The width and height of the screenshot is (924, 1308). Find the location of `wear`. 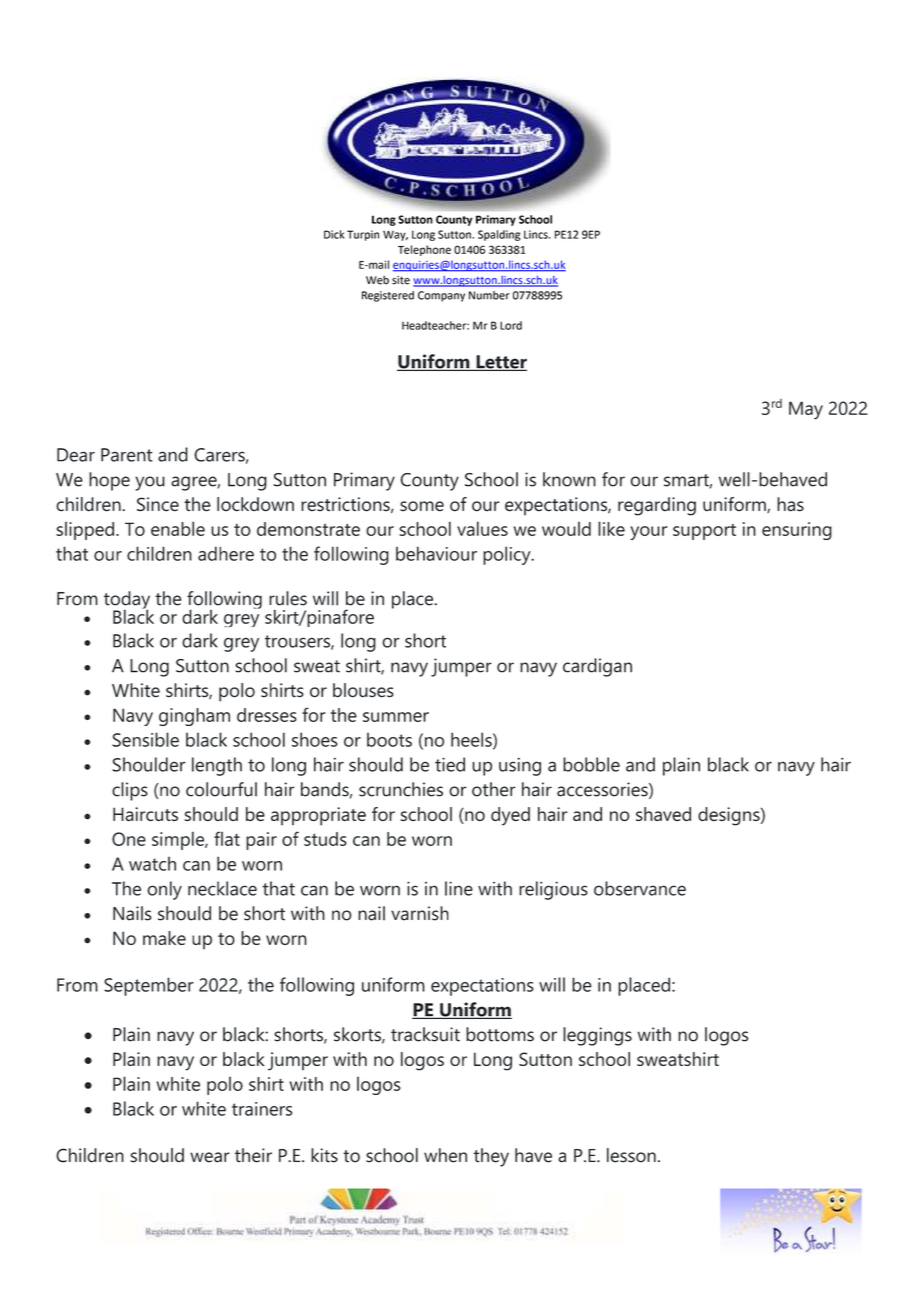

wear is located at coordinates (210, 1157).
